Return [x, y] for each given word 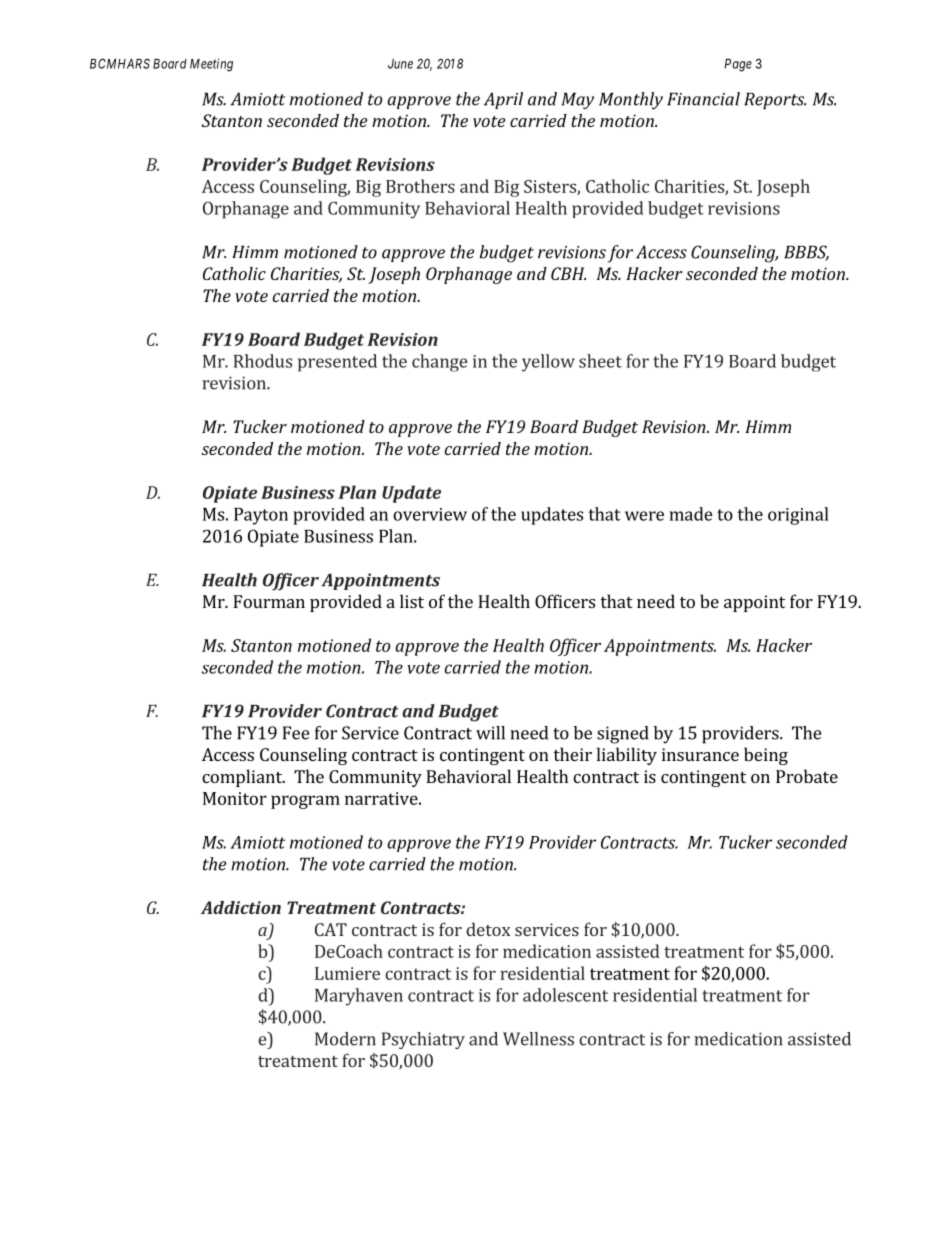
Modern [345, 1039]
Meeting [211, 65]
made [691, 514]
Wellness [538, 1039]
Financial [703, 99]
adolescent [565, 995]
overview [430, 514]
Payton [261, 516]
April [503, 100]
